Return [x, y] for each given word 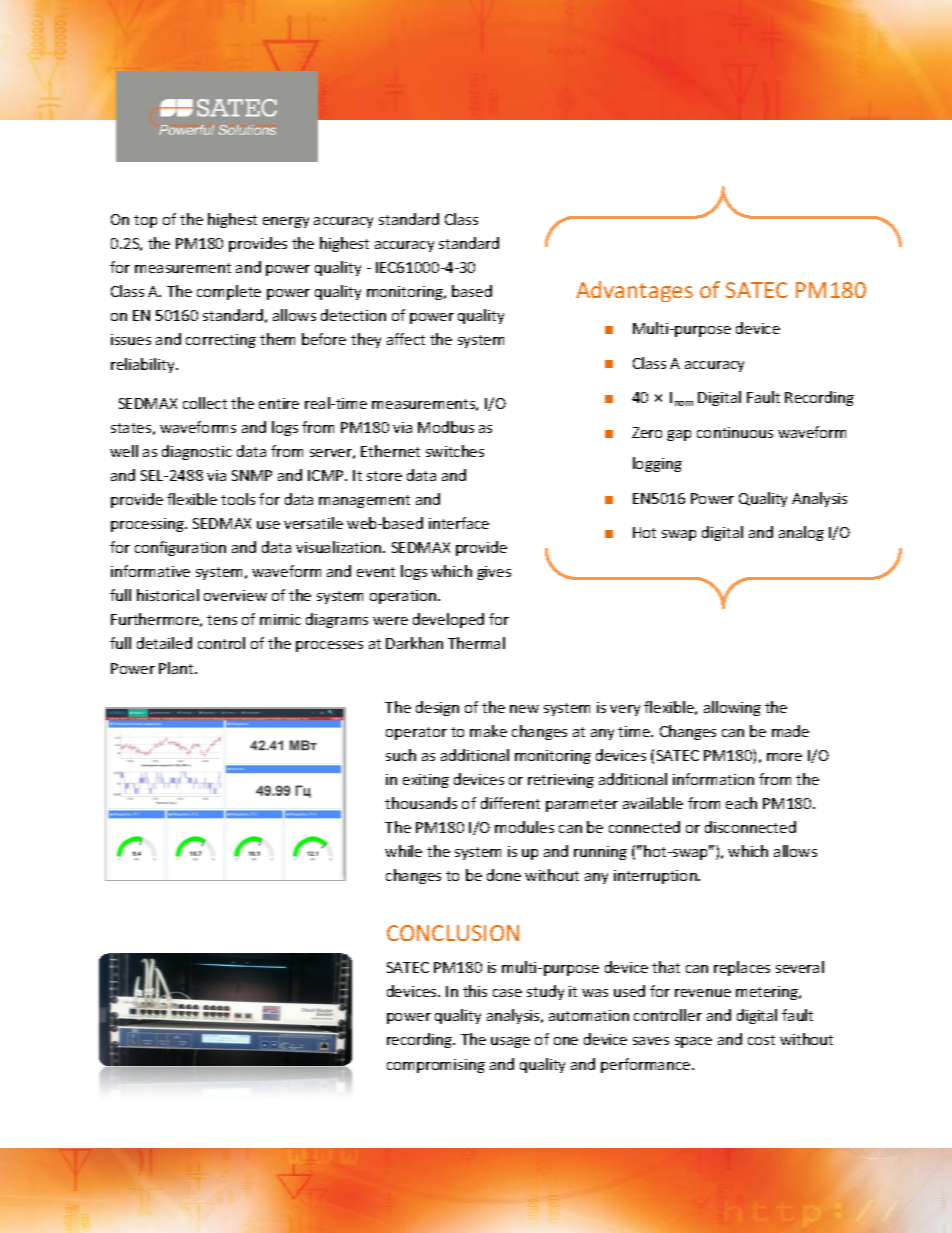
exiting [426, 781]
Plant [177, 668]
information [713, 779]
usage [510, 1042]
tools [238, 499]
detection [353, 315]
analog [801, 533]
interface [459, 523]
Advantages [634, 291]
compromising [436, 1066]
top [145, 221]
